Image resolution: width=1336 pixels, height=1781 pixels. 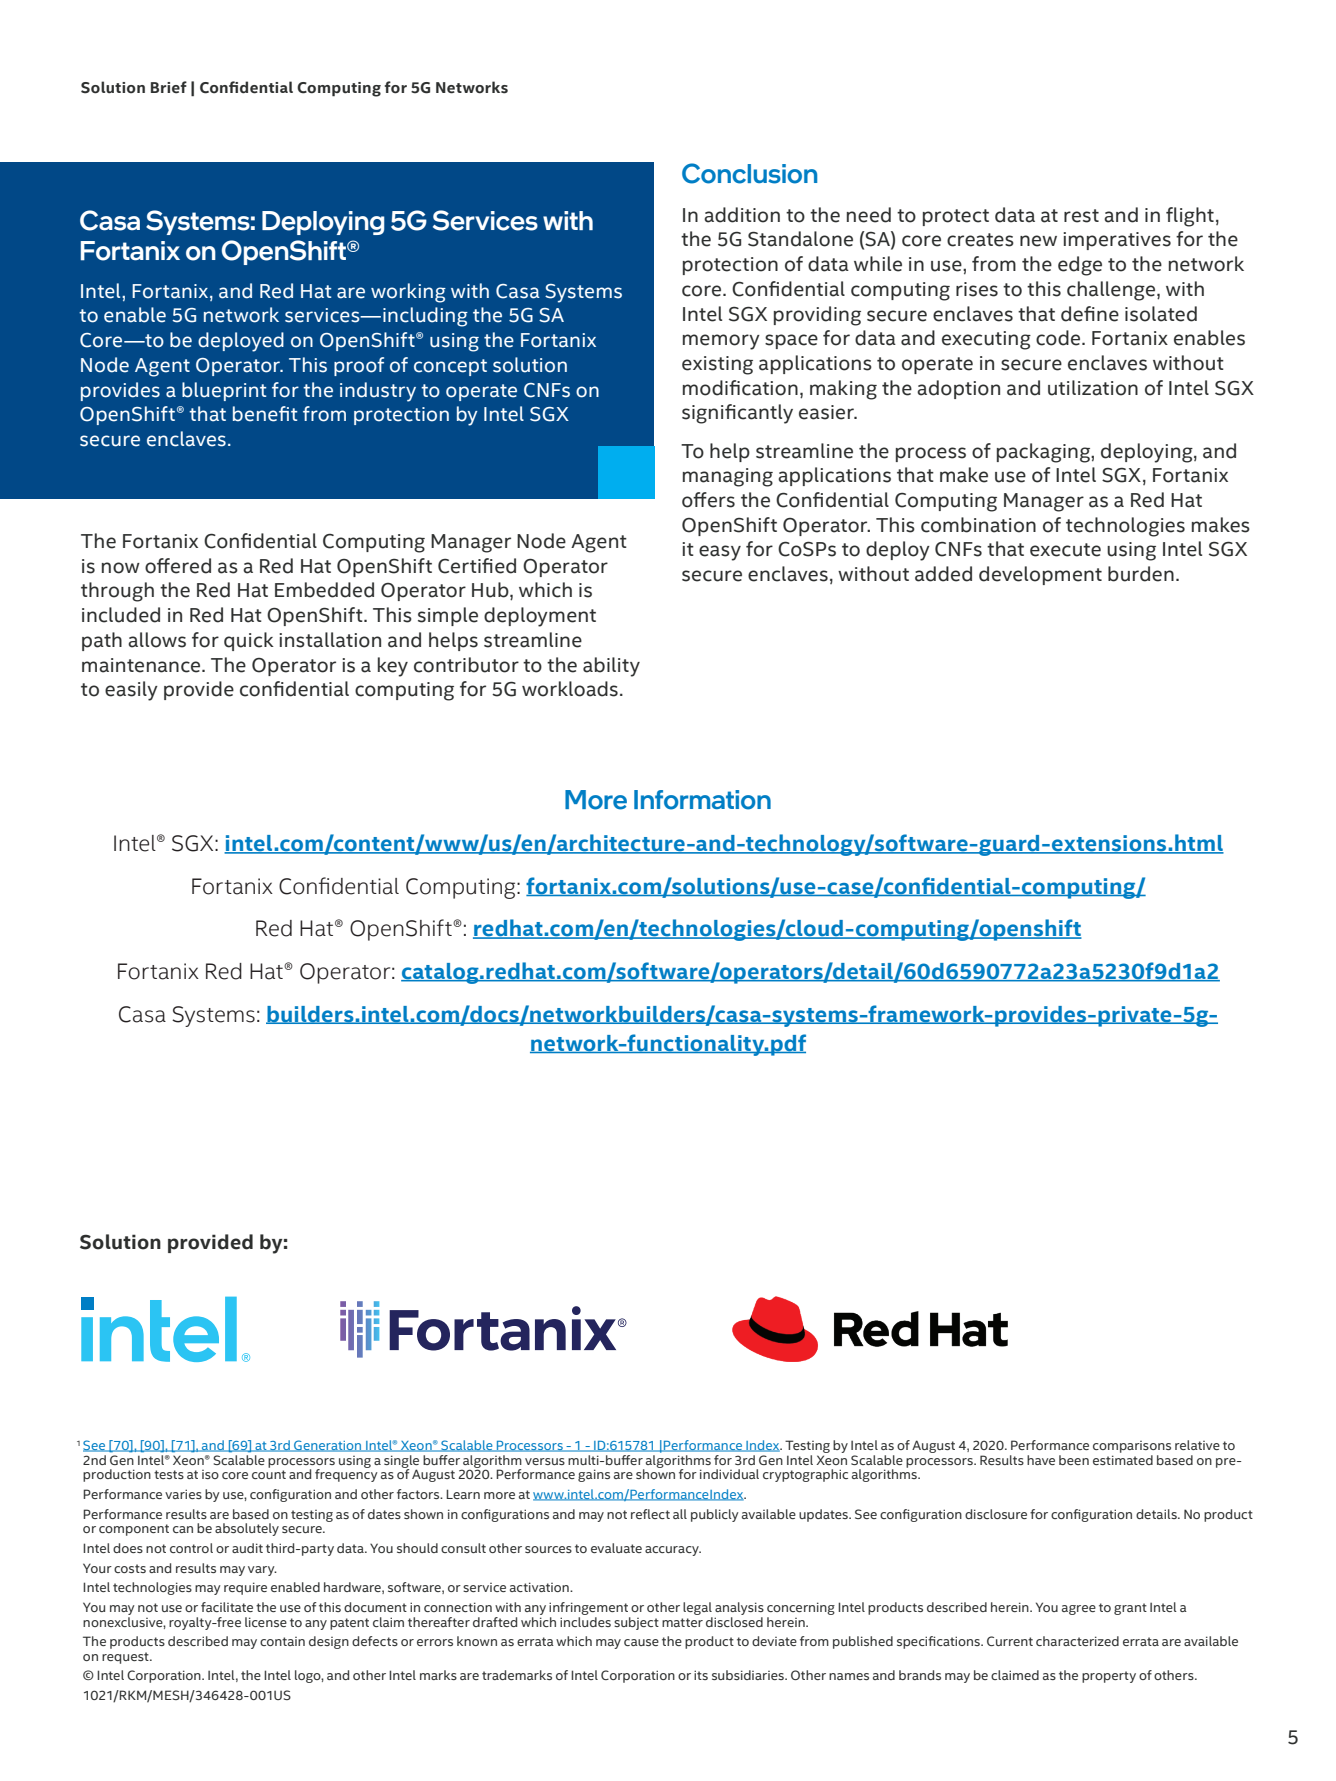 I want to click on quick, so click(x=249, y=641).
